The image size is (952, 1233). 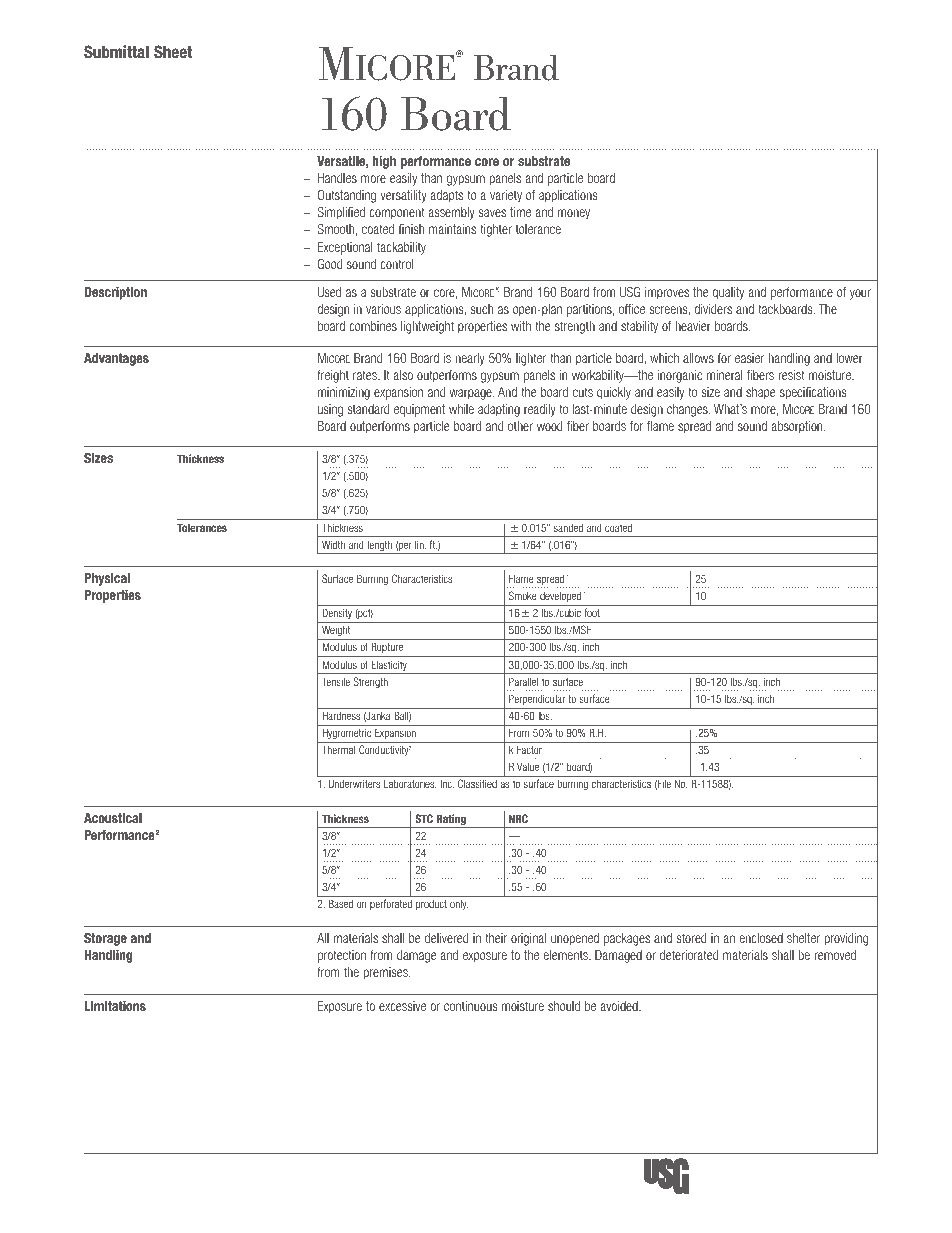 I want to click on Physical, so click(x=107, y=579).
